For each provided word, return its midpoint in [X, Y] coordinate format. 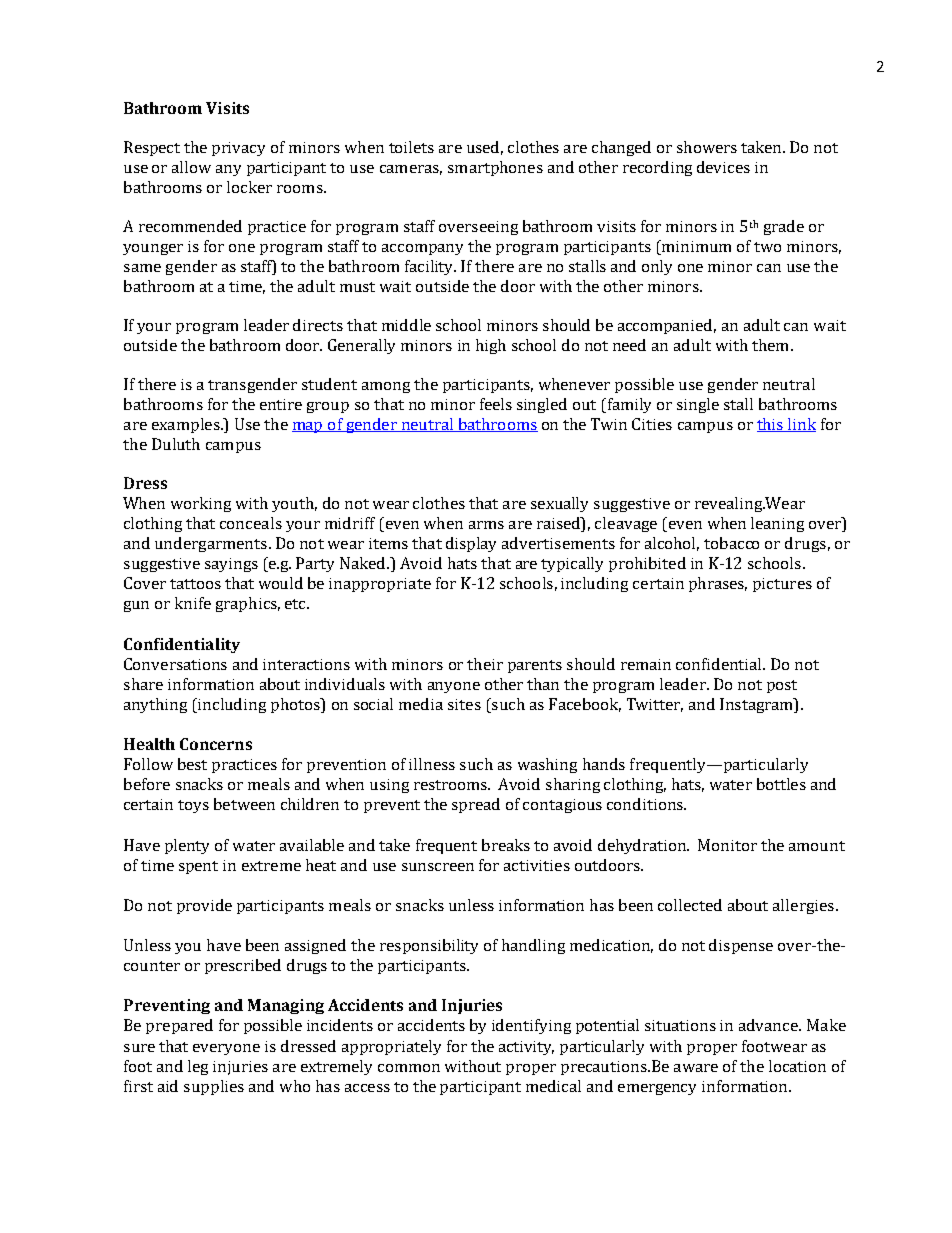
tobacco [731, 543]
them [770, 345]
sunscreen [438, 867]
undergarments [211, 544]
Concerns [216, 744]
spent [198, 867]
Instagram [758, 705]
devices [723, 167]
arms [486, 525]
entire [281, 404]
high [491, 346]
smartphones [495, 168]
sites [464, 704]
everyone [226, 1049]
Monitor [727, 845]
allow [191, 167]
